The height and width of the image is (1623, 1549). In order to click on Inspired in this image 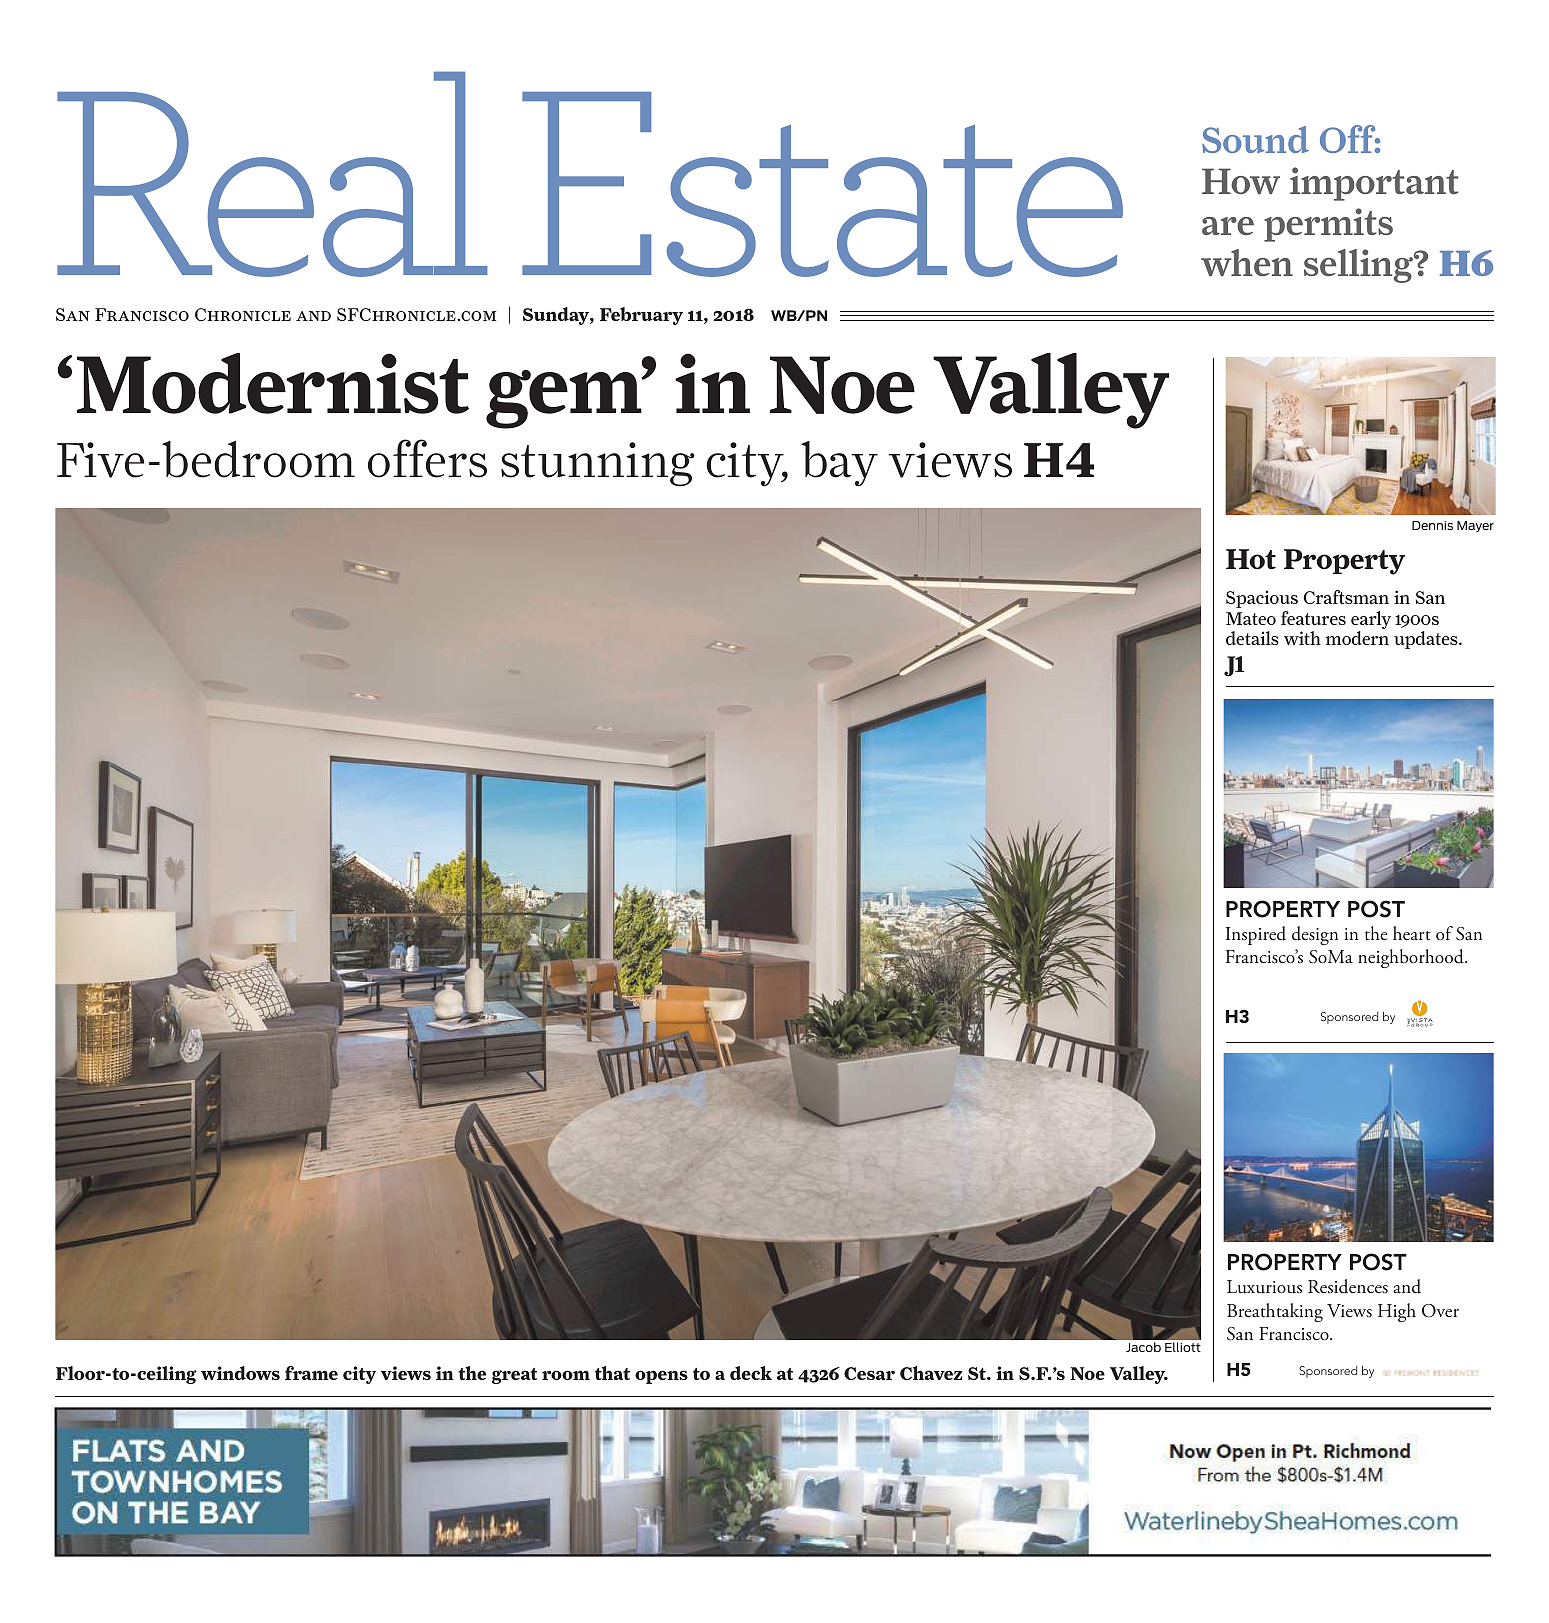, I will do `click(1256, 935)`.
